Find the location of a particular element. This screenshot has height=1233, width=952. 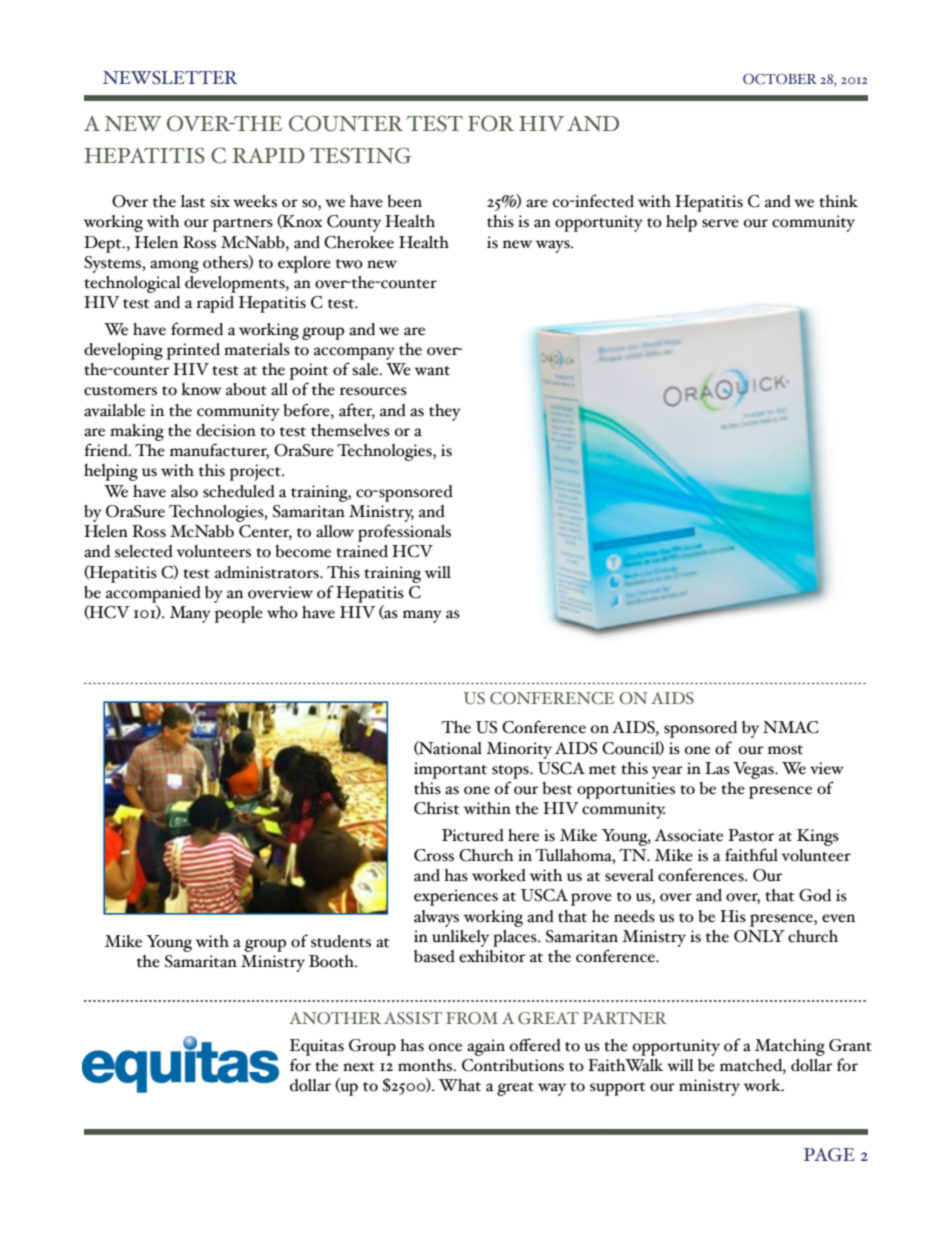

been is located at coordinates (405, 201).
